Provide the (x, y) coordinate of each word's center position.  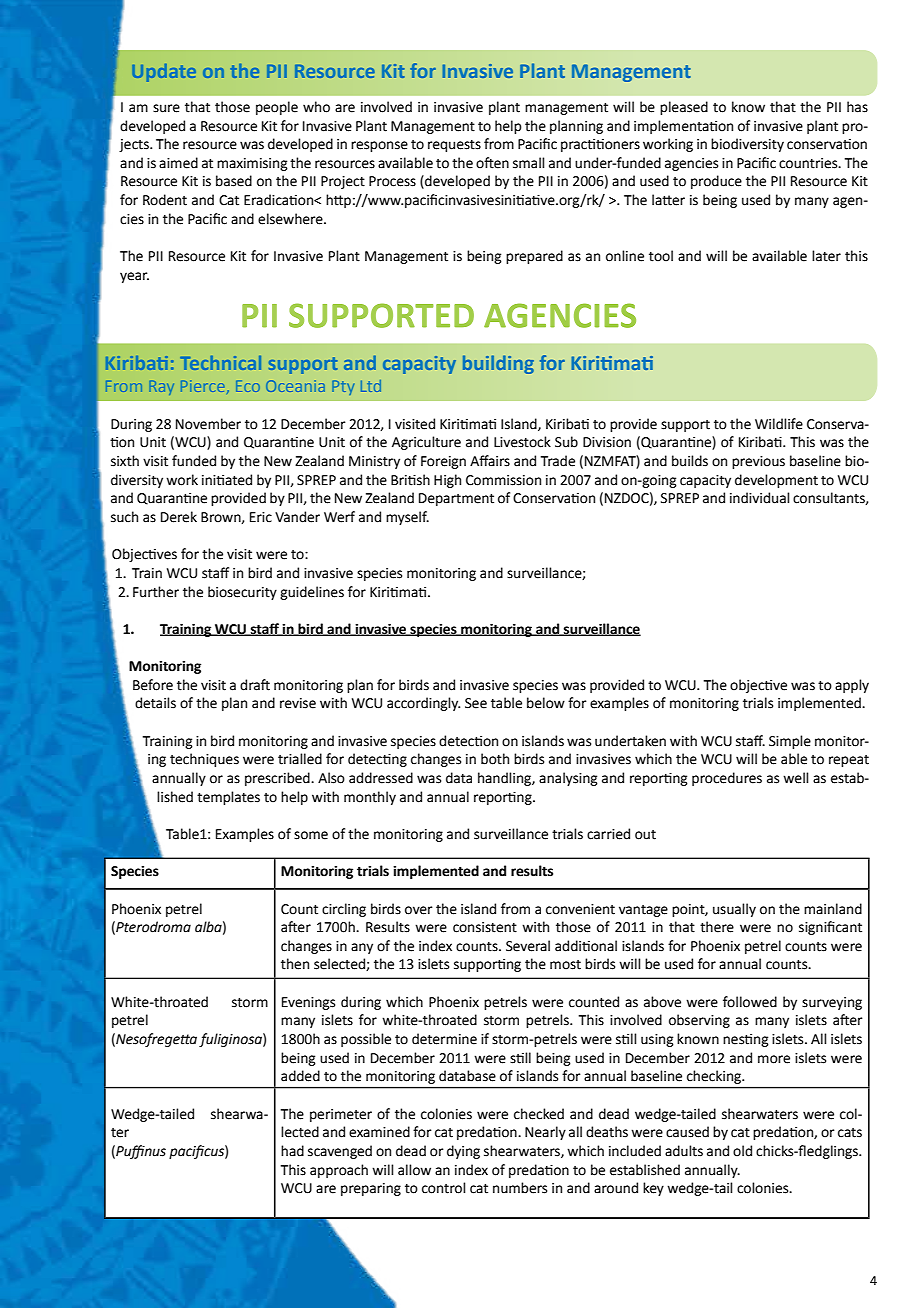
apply (852, 686)
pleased (684, 108)
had (292, 1151)
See (476, 703)
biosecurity (242, 593)
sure (166, 108)
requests (454, 146)
